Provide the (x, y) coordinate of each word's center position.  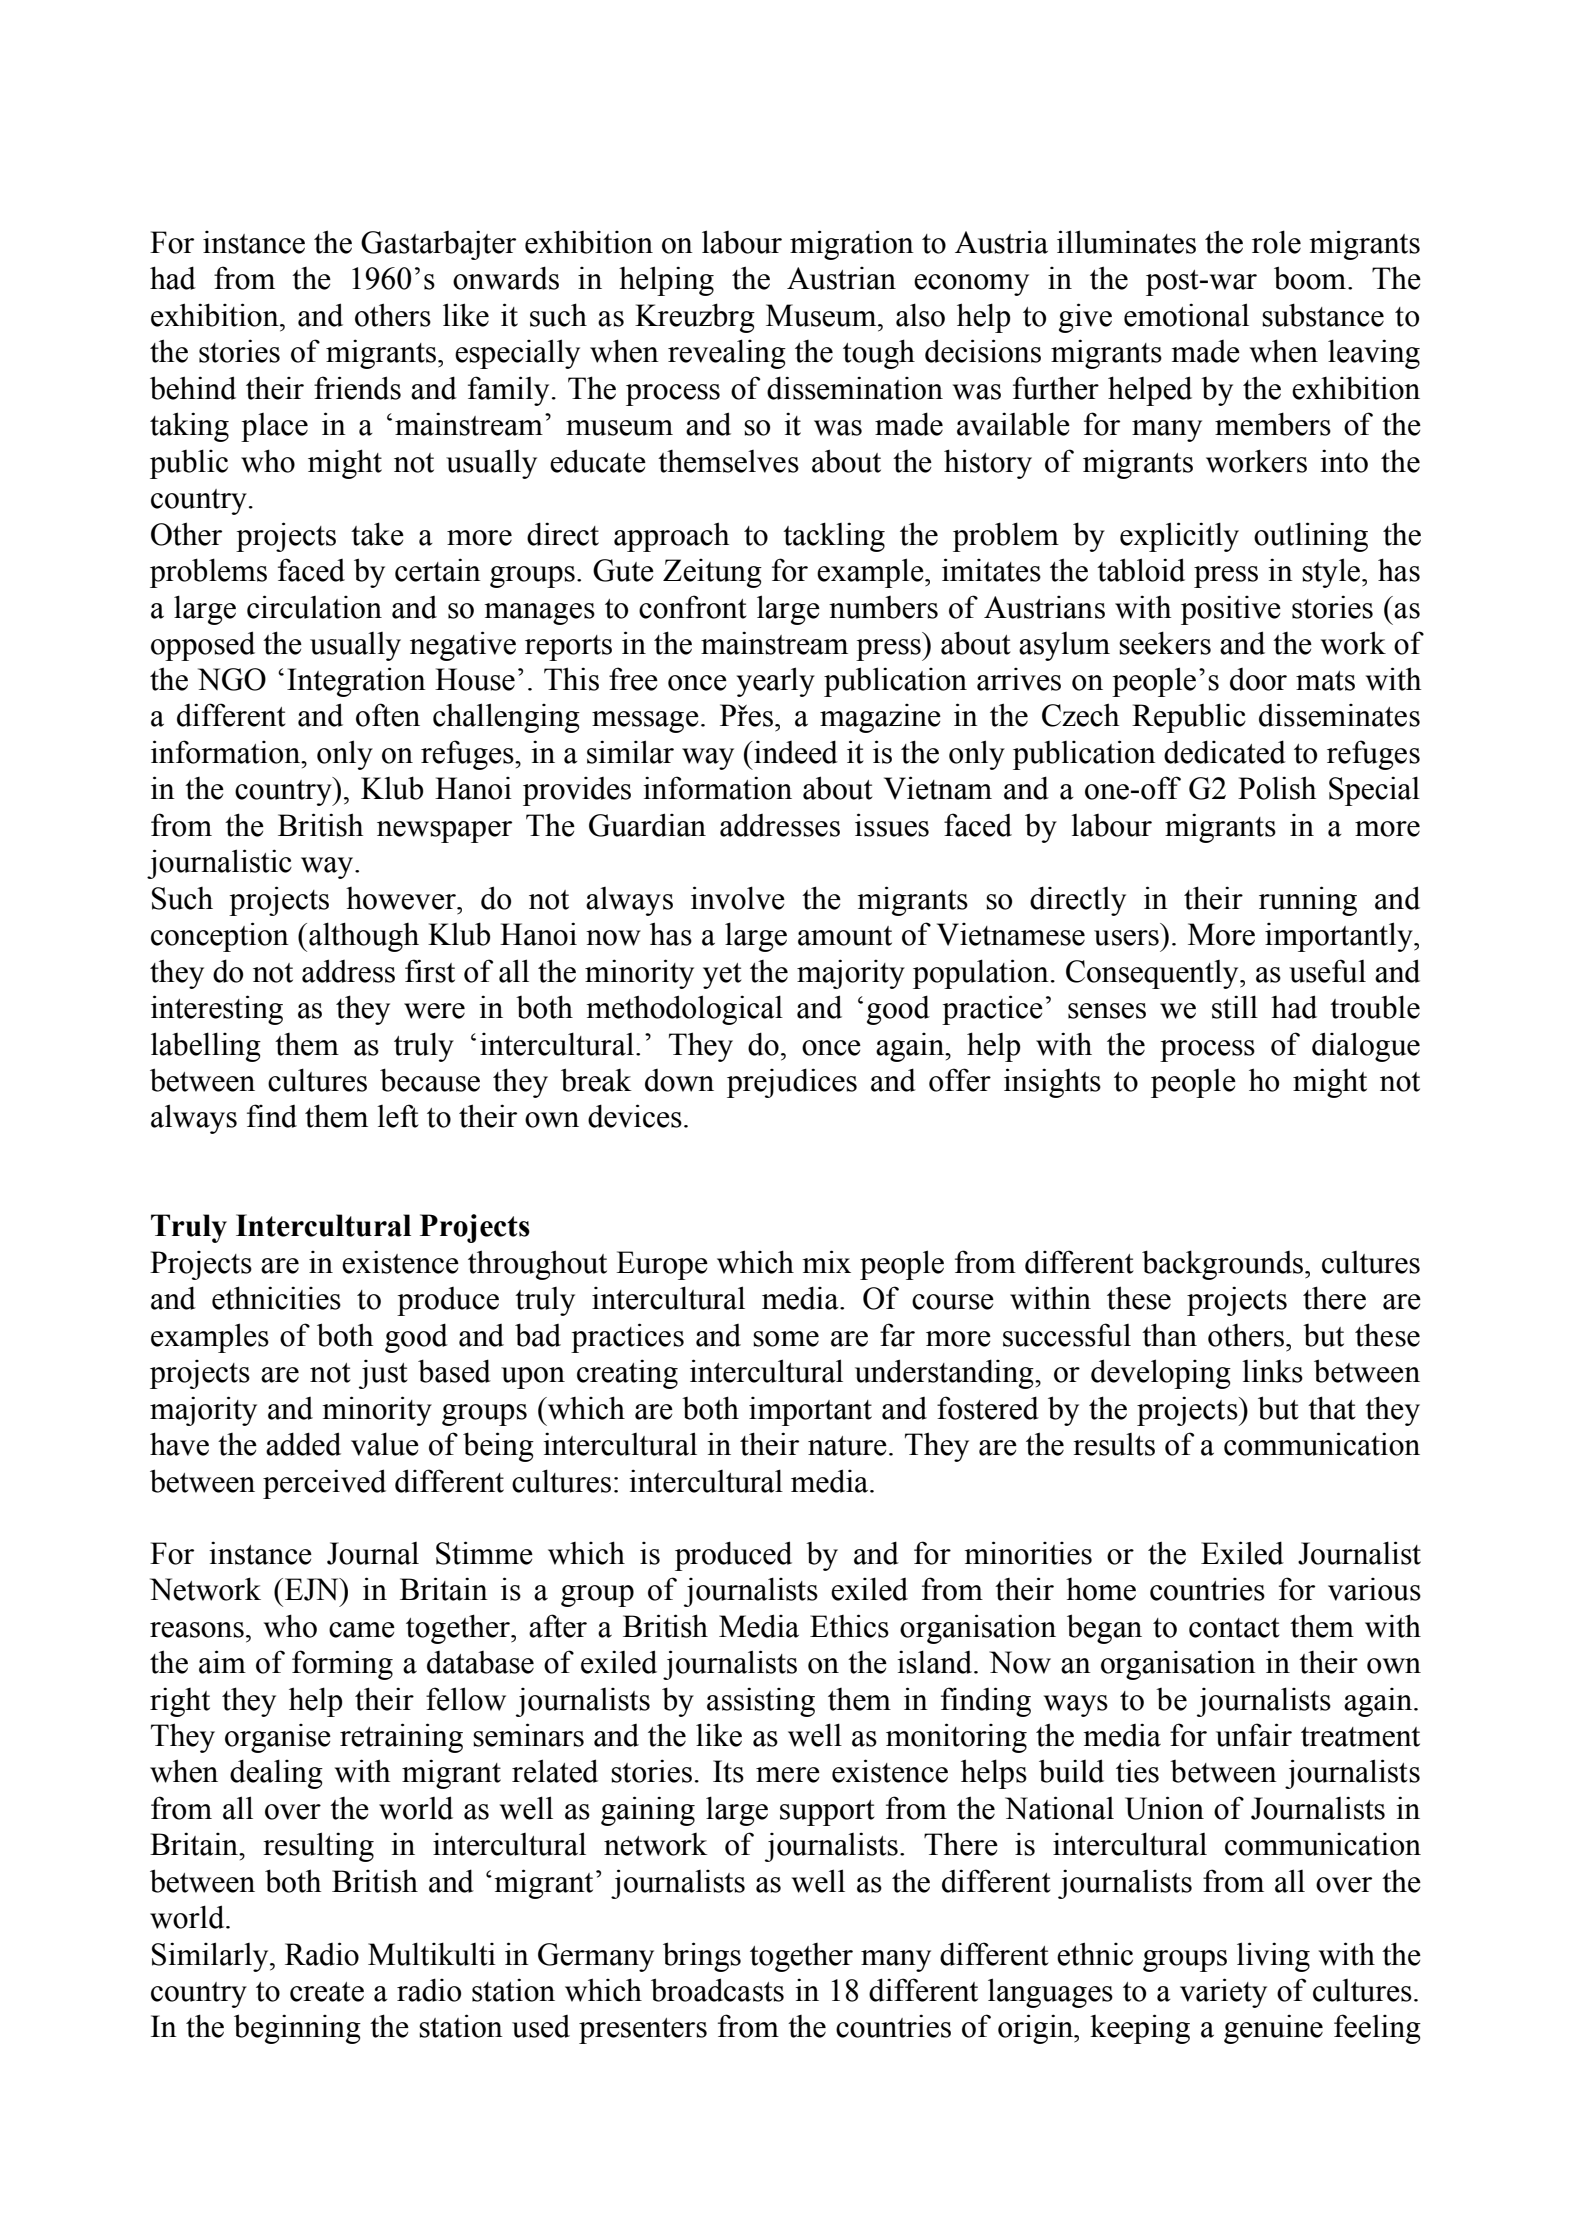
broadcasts (717, 1990)
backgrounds (1224, 1265)
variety (1223, 1993)
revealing (727, 354)
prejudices (792, 1083)
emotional (1186, 315)
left (398, 1116)
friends (357, 388)
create (327, 1992)
